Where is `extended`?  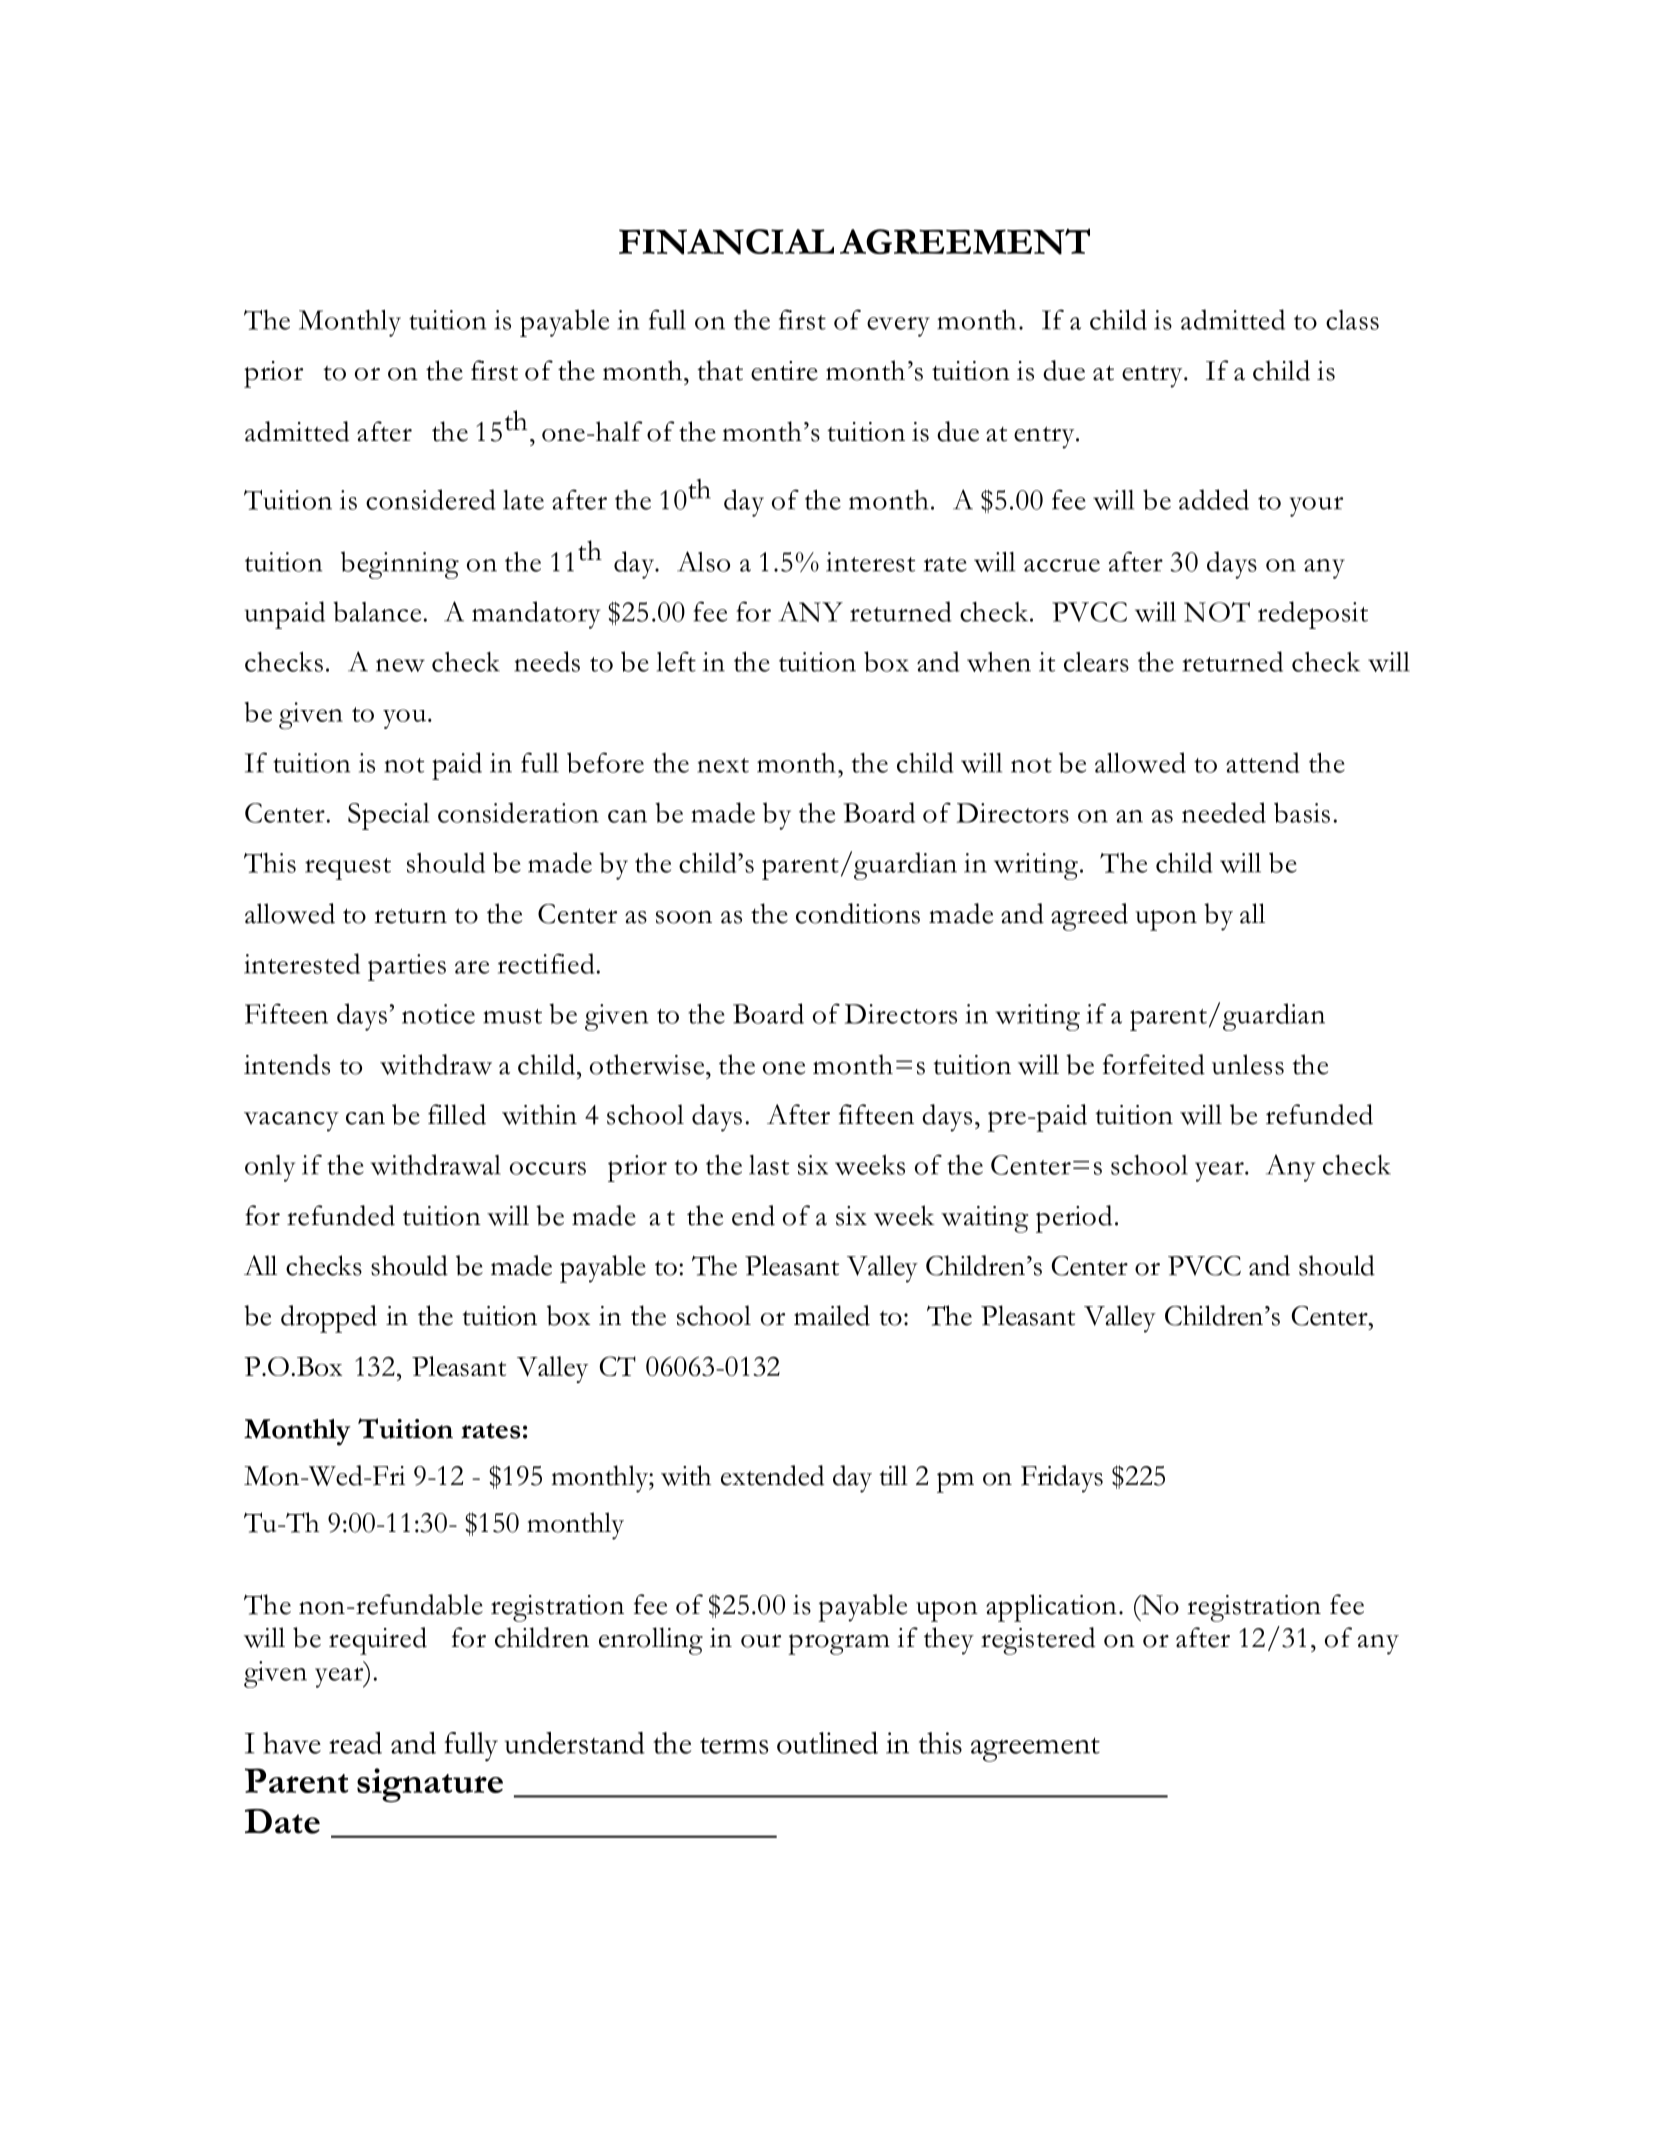
extended is located at coordinates (772, 1475).
